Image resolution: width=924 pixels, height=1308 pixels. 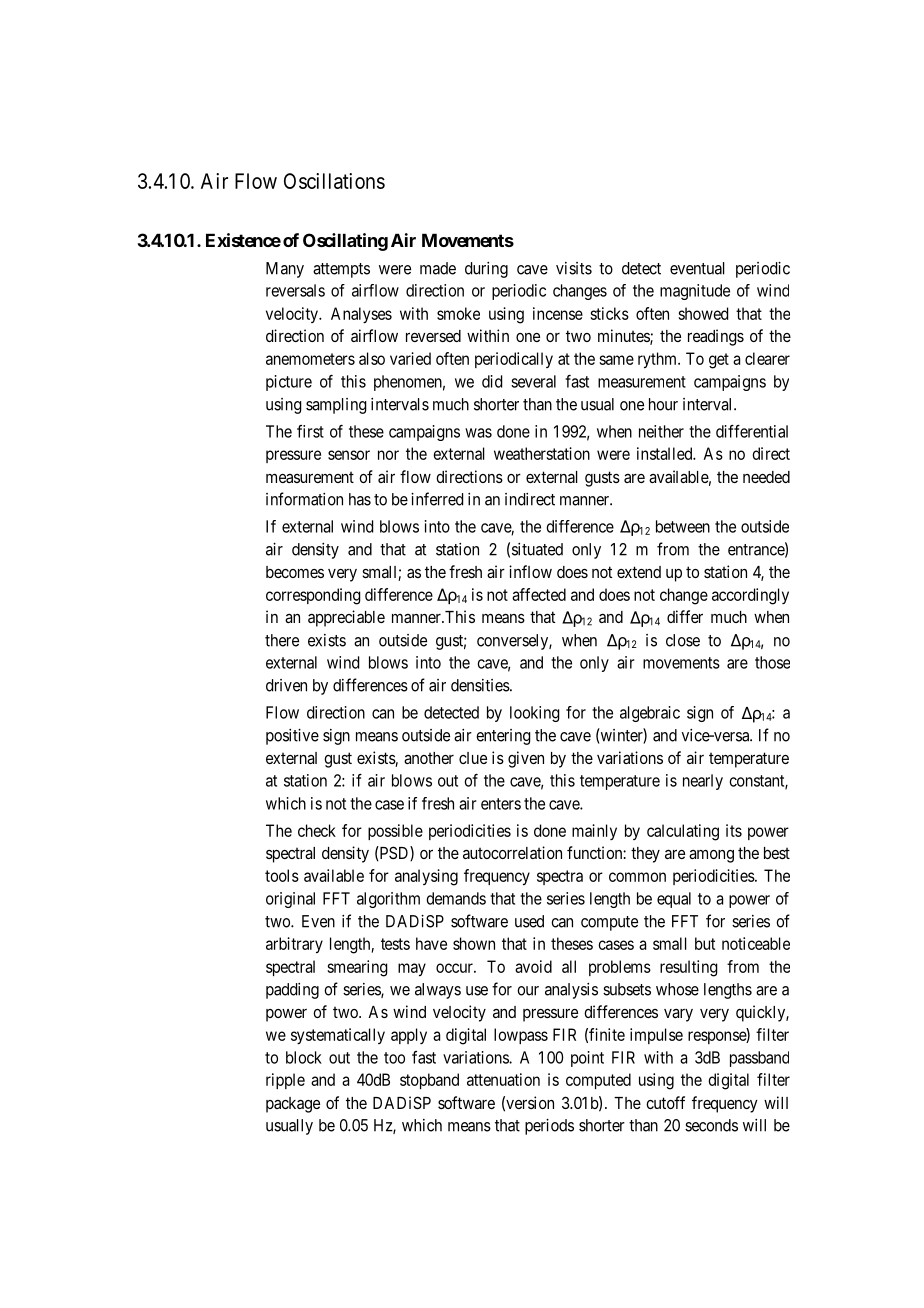 I want to click on periods, so click(x=549, y=1127).
